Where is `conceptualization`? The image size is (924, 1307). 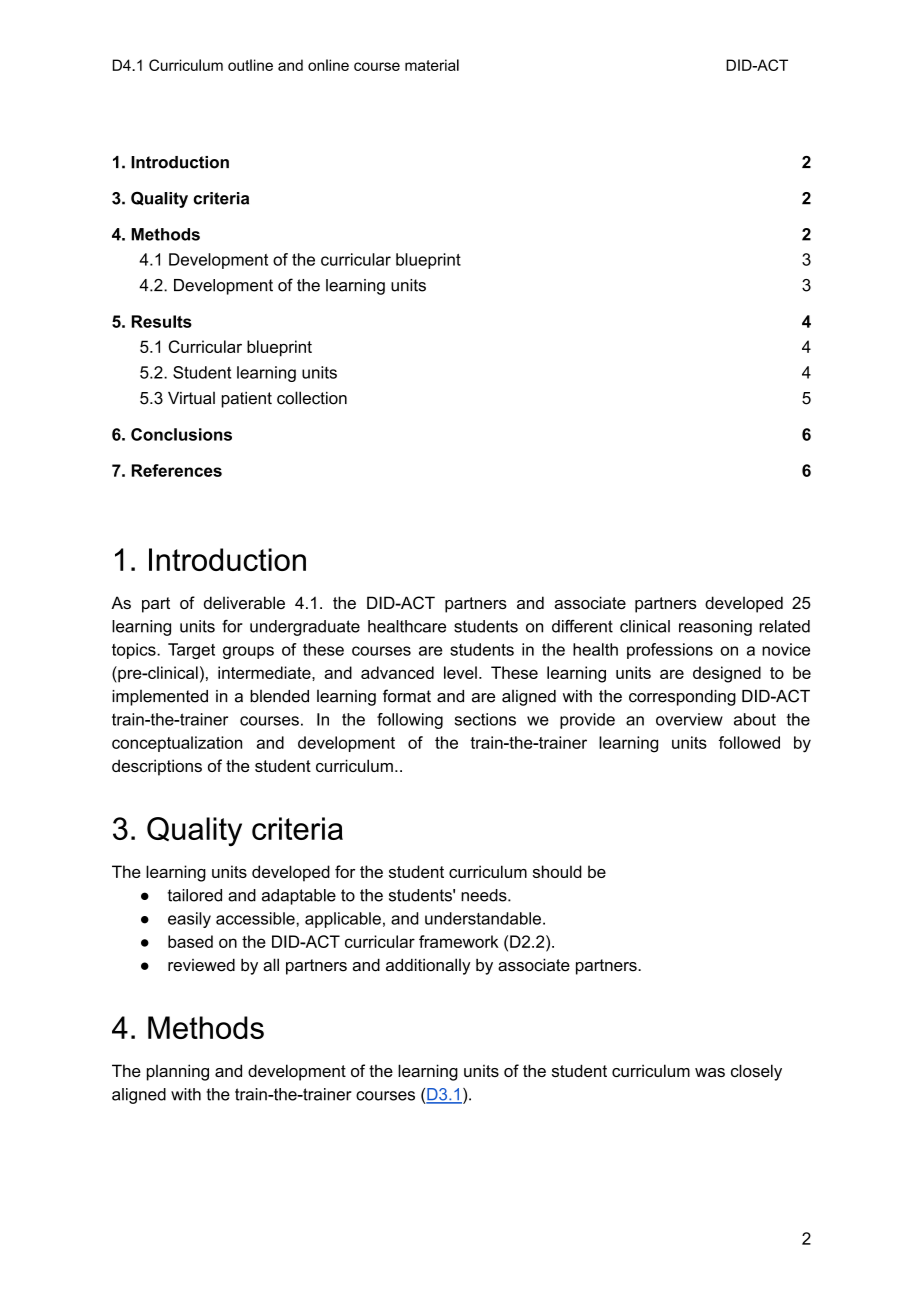
conceptualization is located at coordinates (177, 744).
